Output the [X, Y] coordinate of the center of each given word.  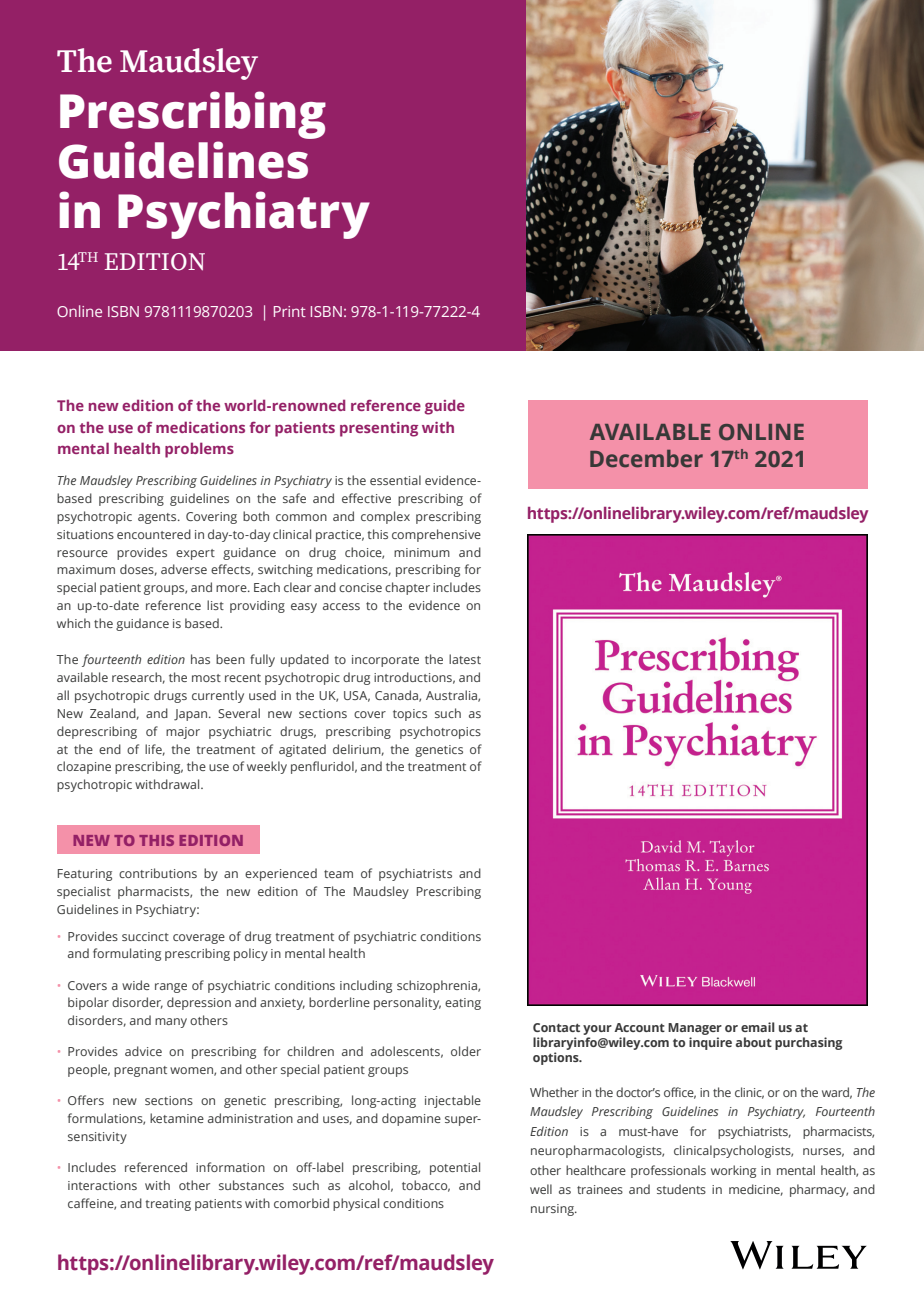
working [733, 1171]
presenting [379, 429]
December [646, 459]
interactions [102, 1185]
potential [455, 1168]
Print [290, 311]
